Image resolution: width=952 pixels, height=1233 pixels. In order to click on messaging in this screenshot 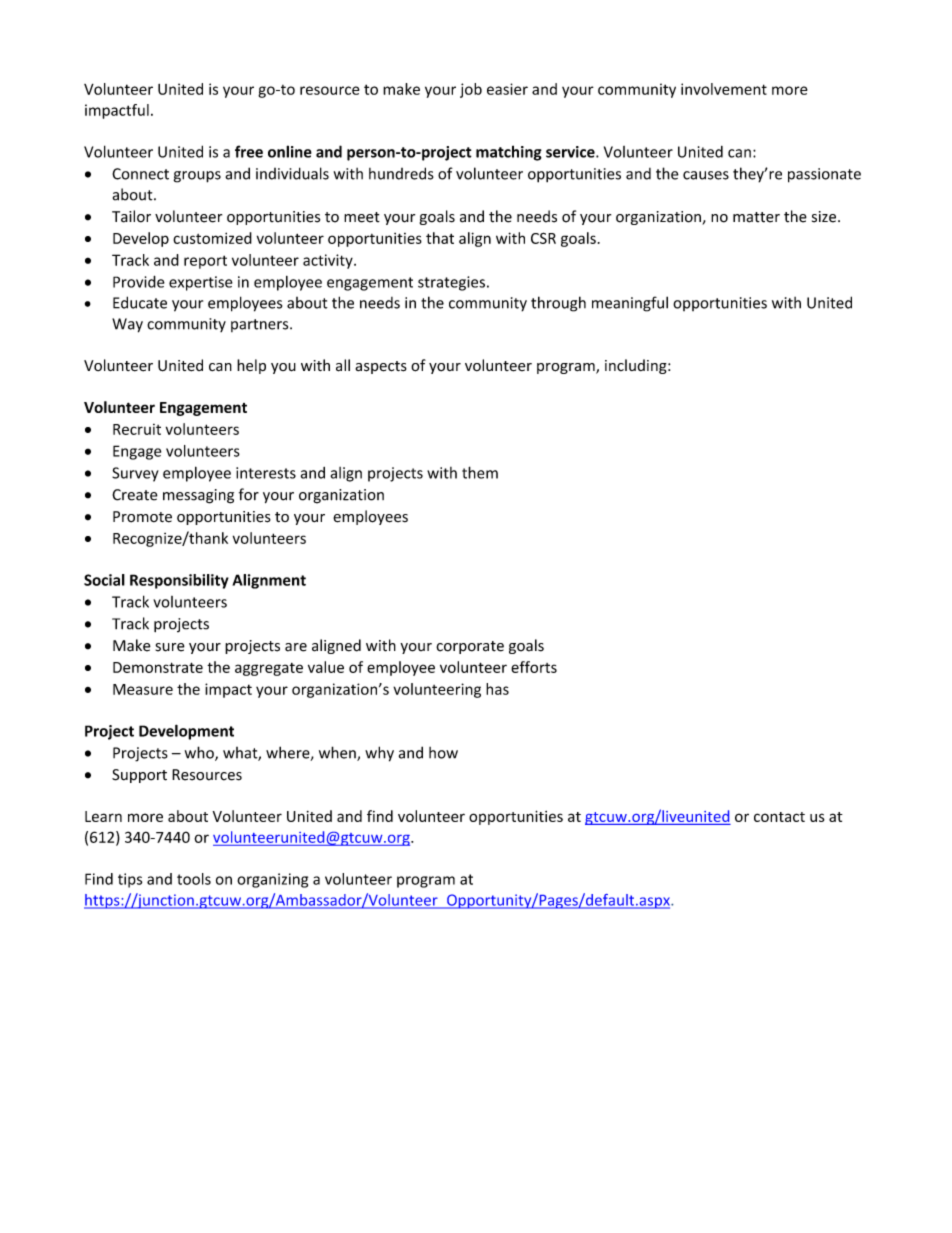, I will do `click(198, 496)`.
